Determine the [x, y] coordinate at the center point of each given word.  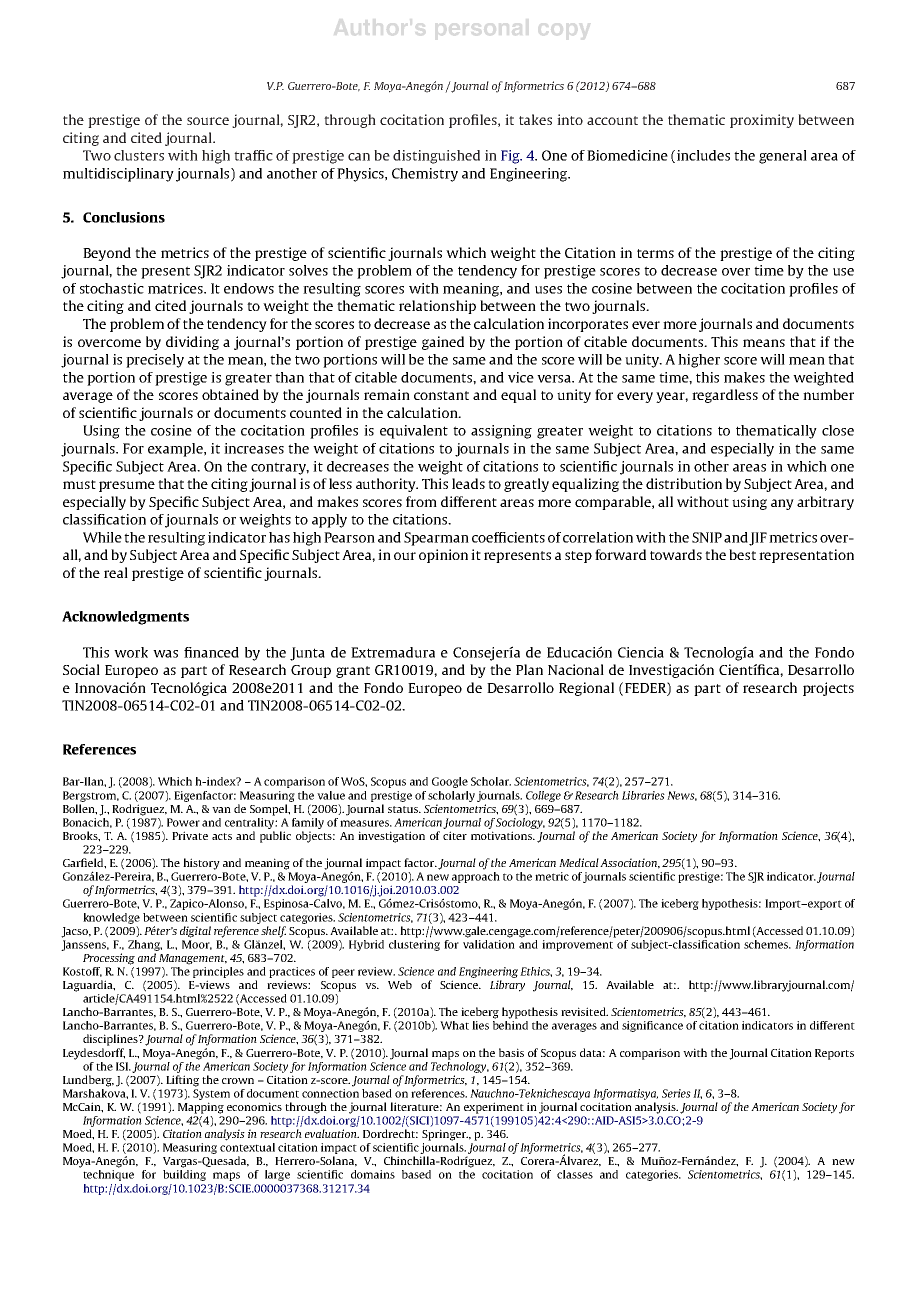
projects [828, 689]
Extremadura [393, 652]
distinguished [436, 157]
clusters [139, 155]
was [165, 654]
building [184, 1175]
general [783, 157]
